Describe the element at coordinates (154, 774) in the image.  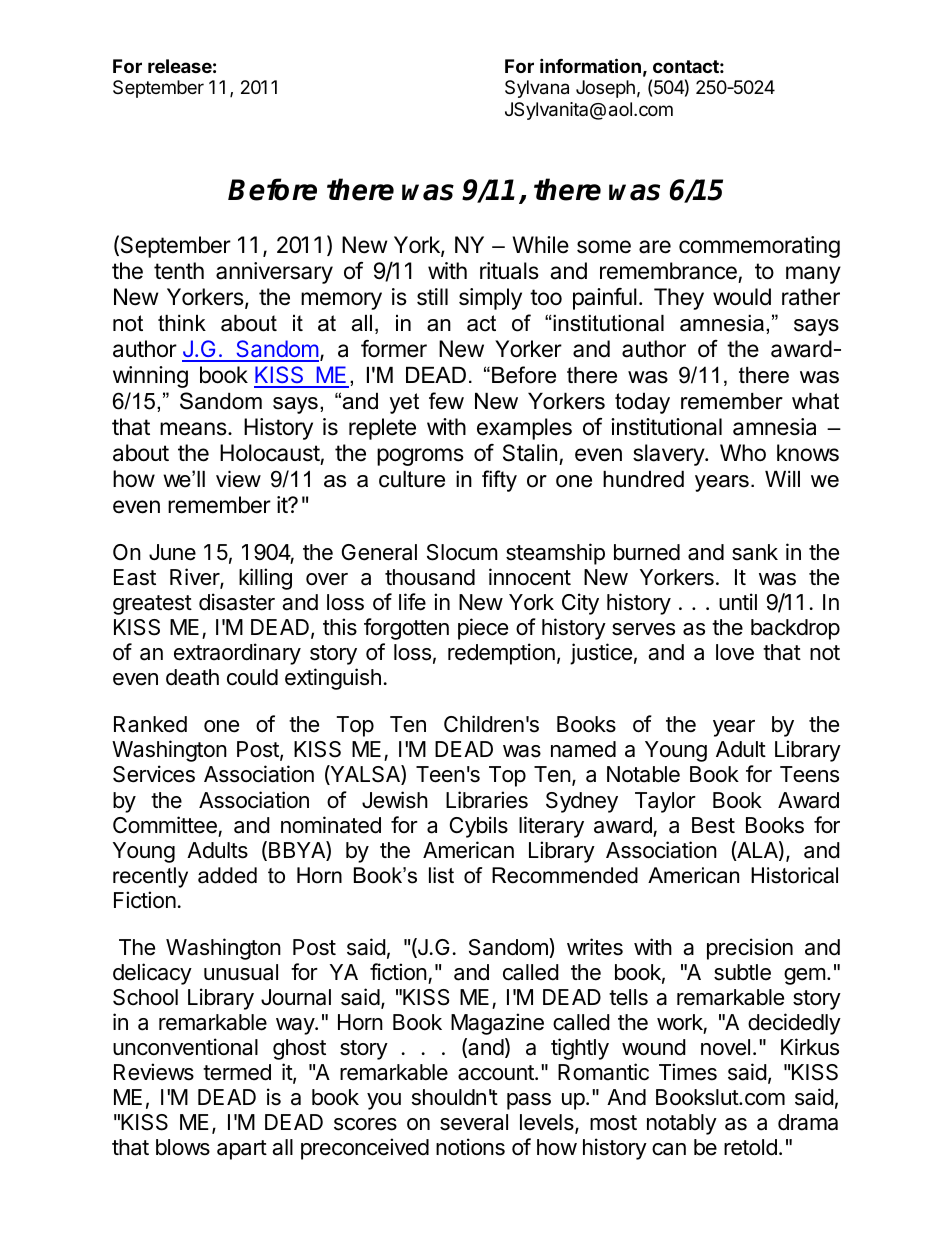
I see `Services` at that location.
